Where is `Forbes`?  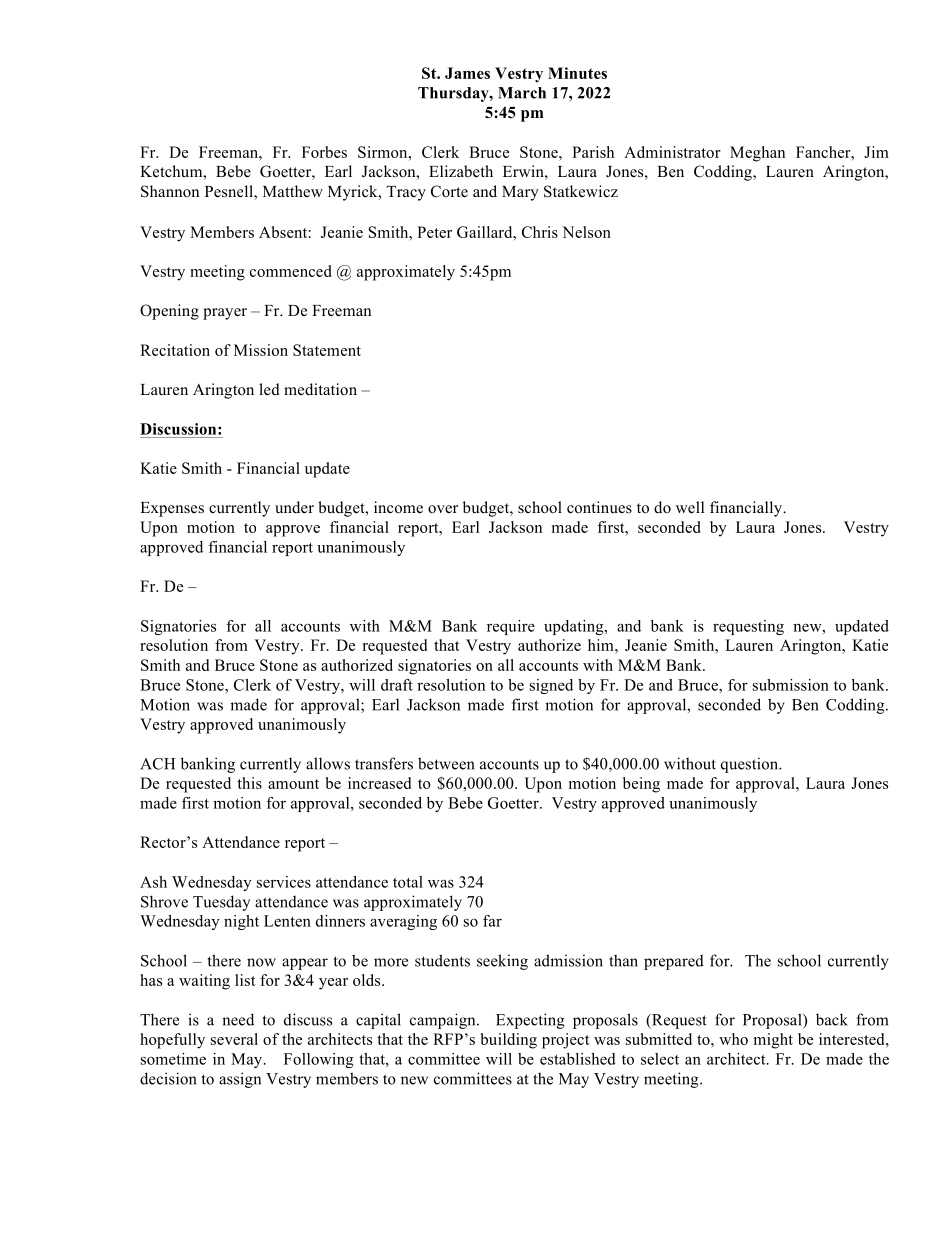
Forbes is located at coordinates (324, 152).
